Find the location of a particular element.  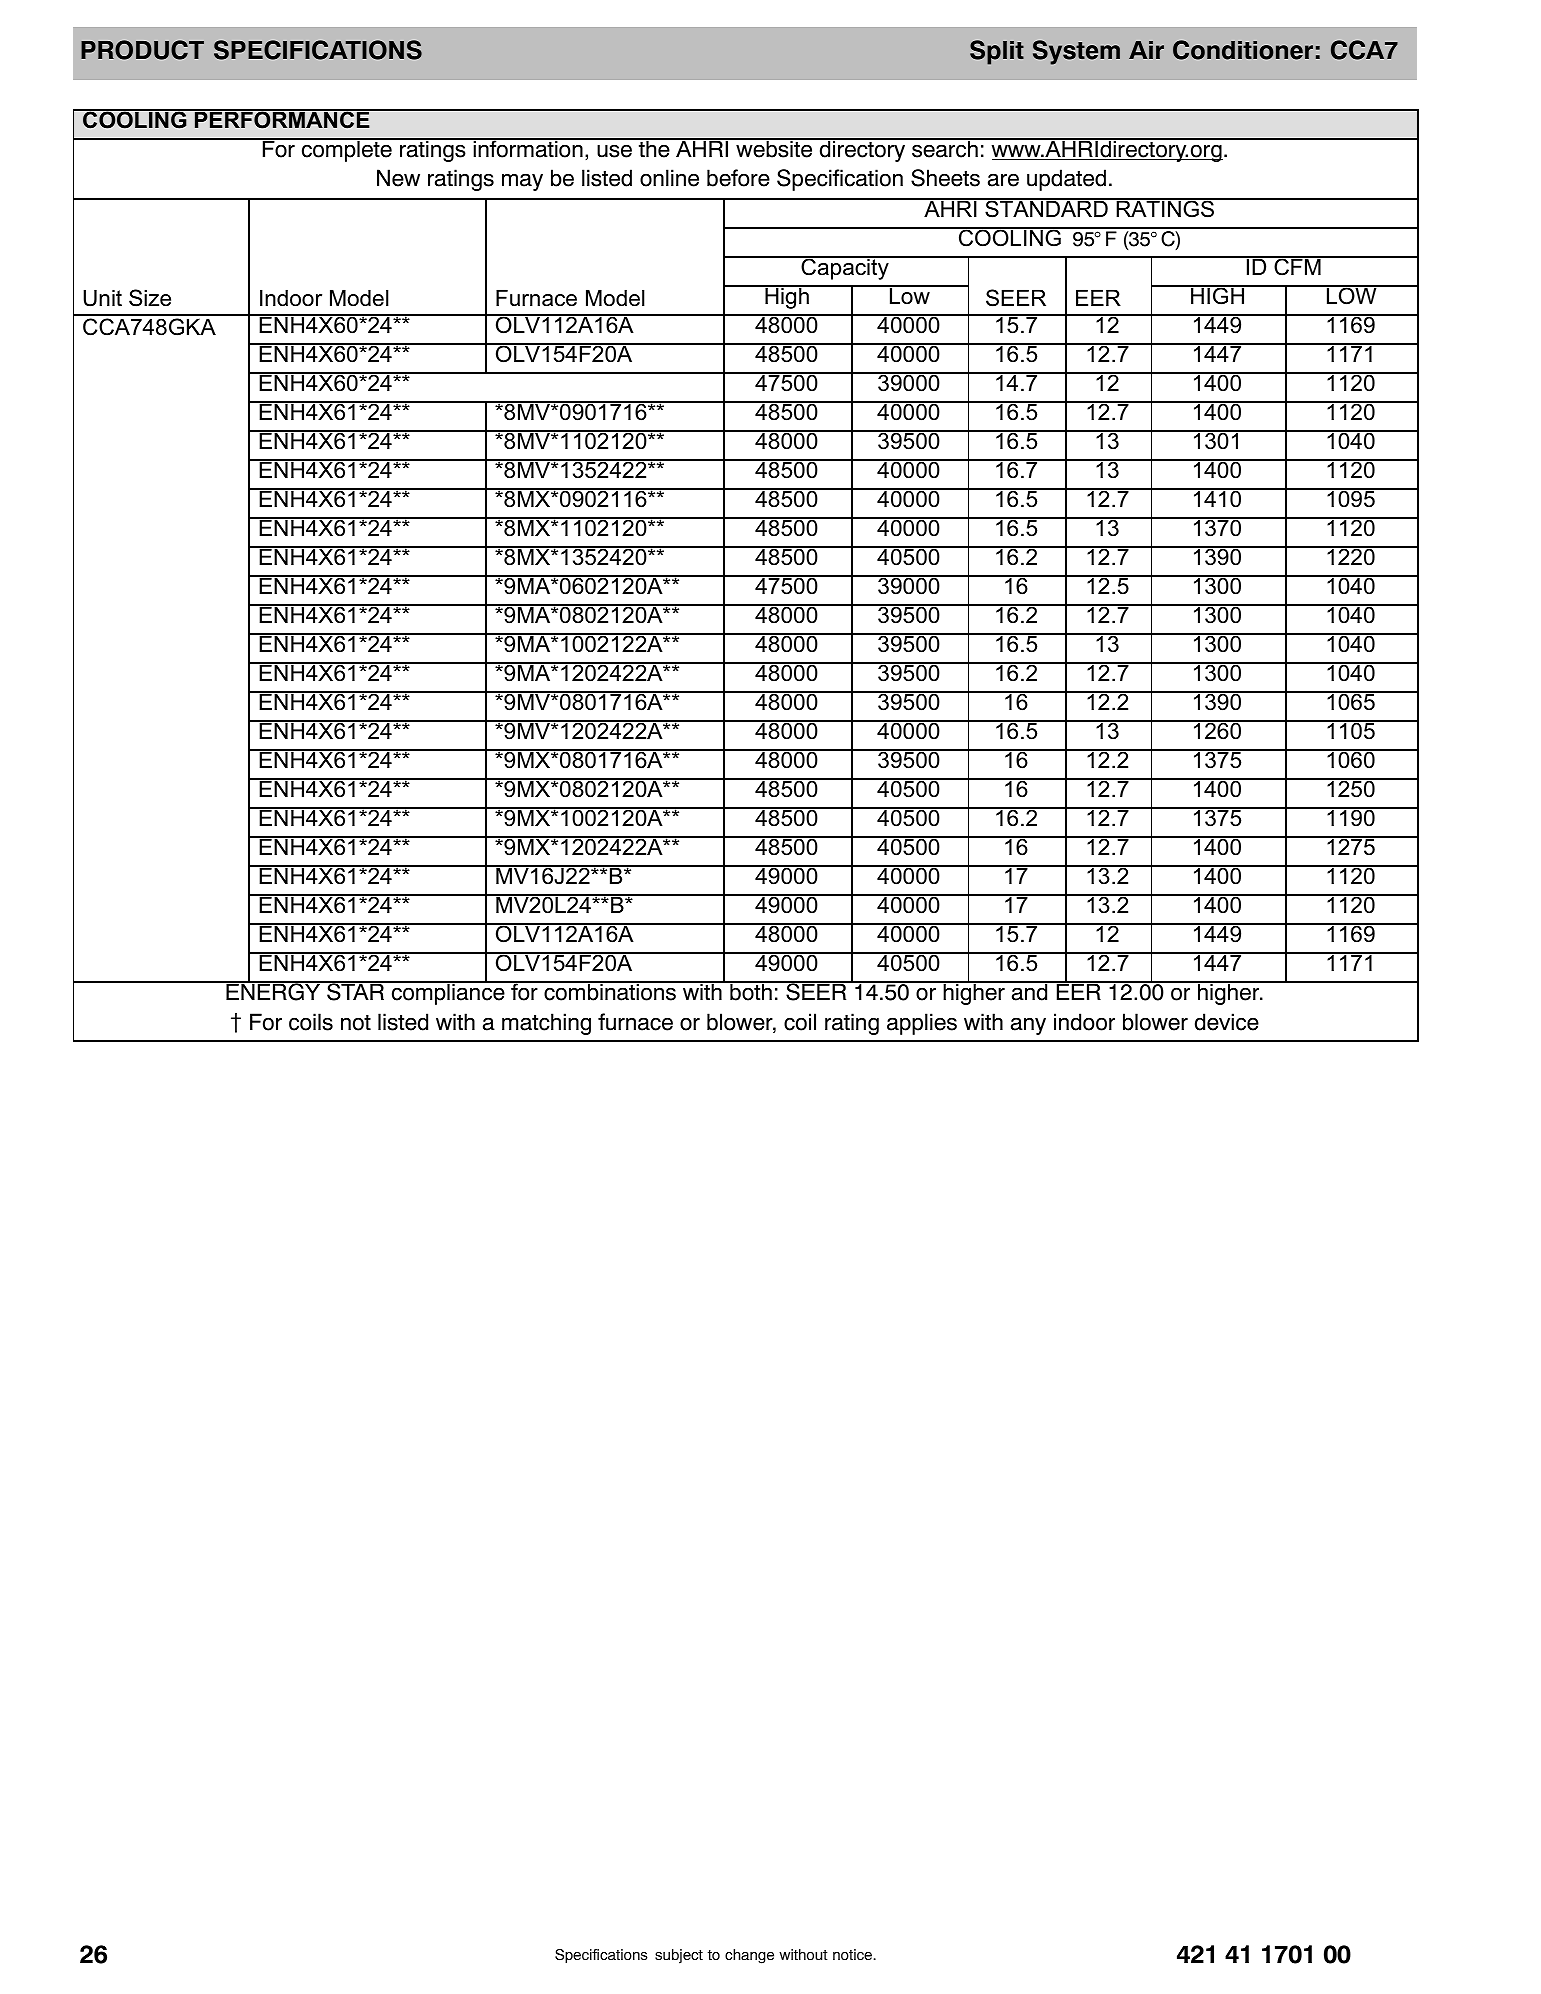

the is located at coordinates (654, 148).
